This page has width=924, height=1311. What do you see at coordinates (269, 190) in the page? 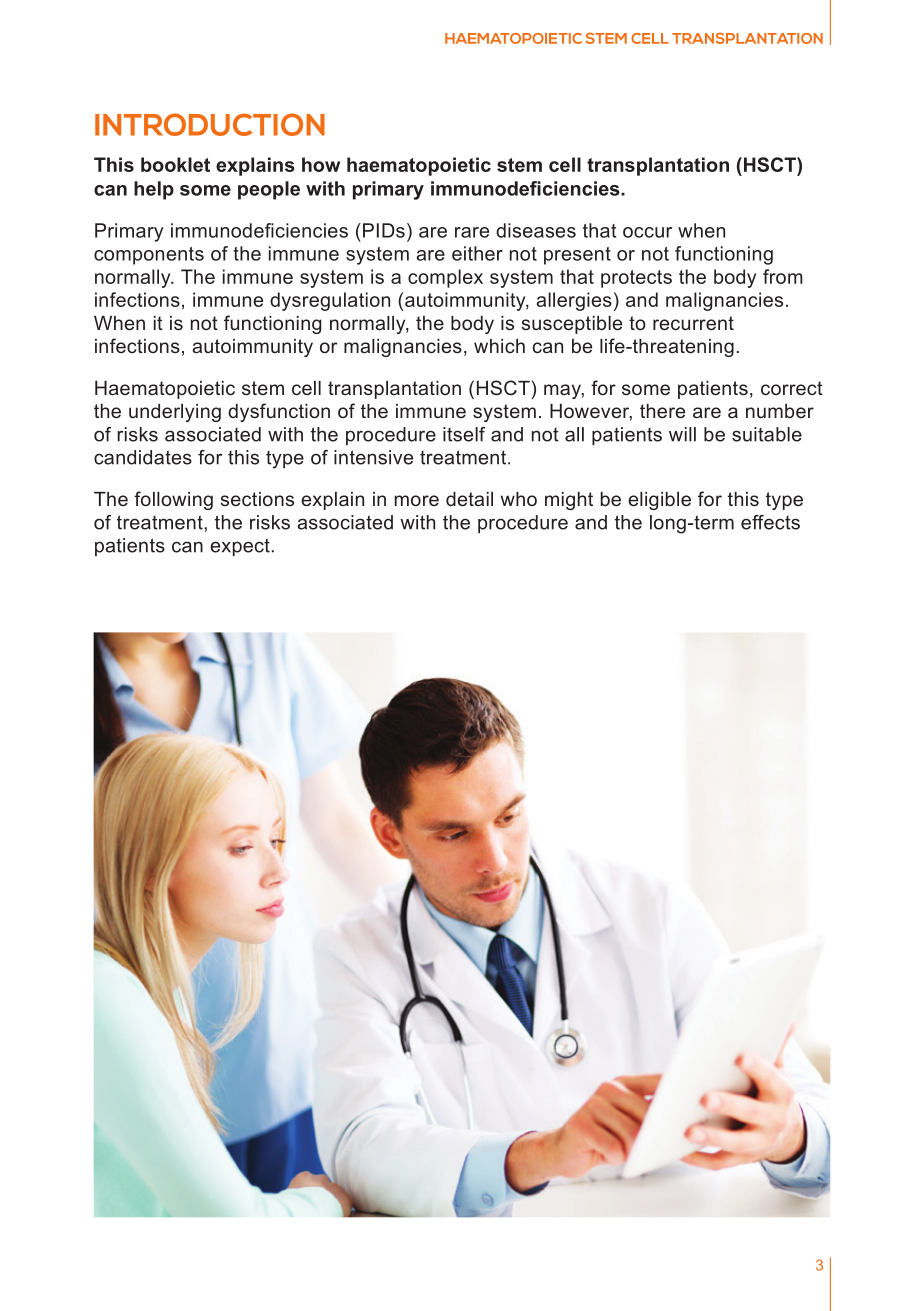
I see `people` at bounding box center [269, 190].
